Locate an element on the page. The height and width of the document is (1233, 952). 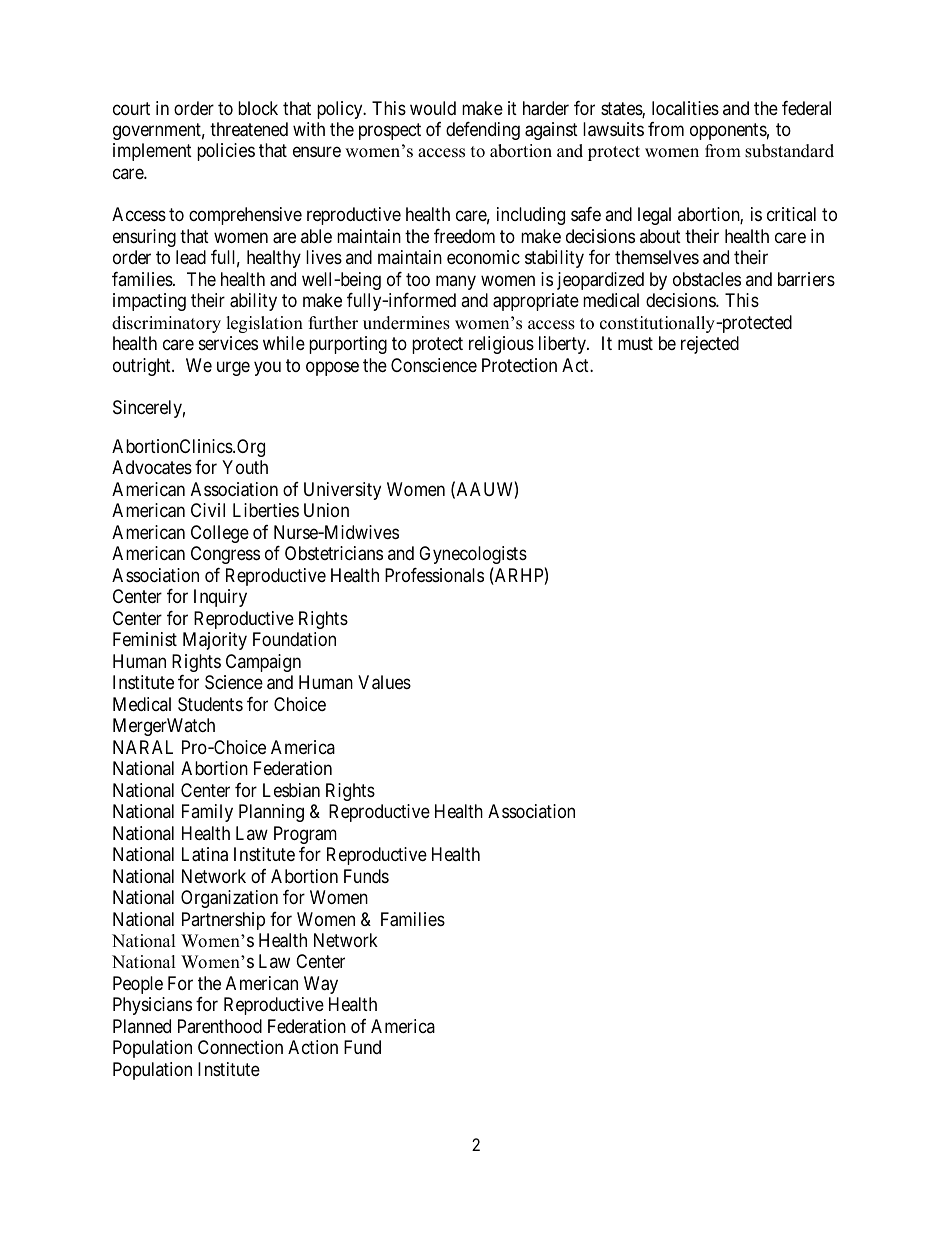
religious is located at coordinates (501, 345).
